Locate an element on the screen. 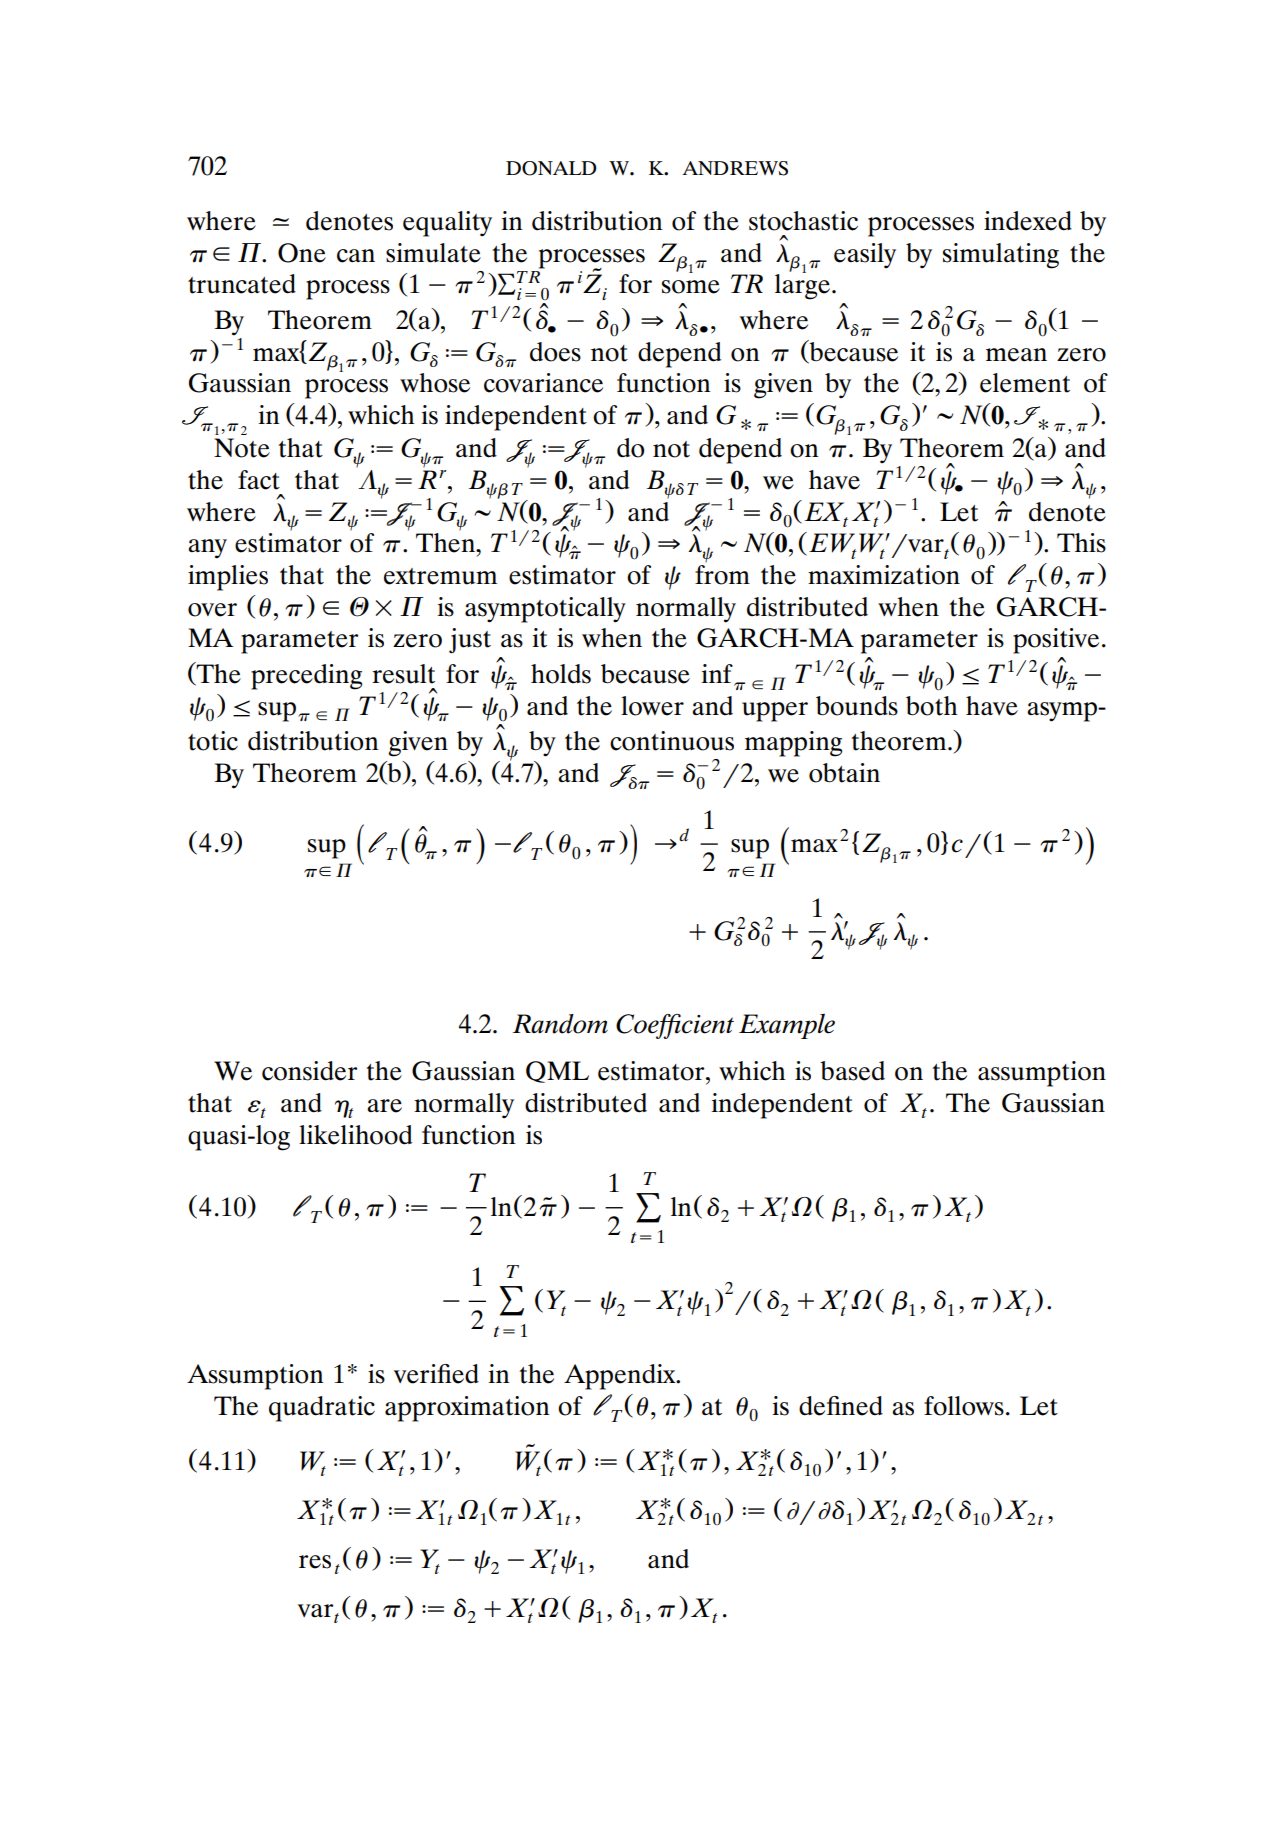 The height and width of the screenshot is (1844, 1273). continuous is located at coordinates (672, 741).
